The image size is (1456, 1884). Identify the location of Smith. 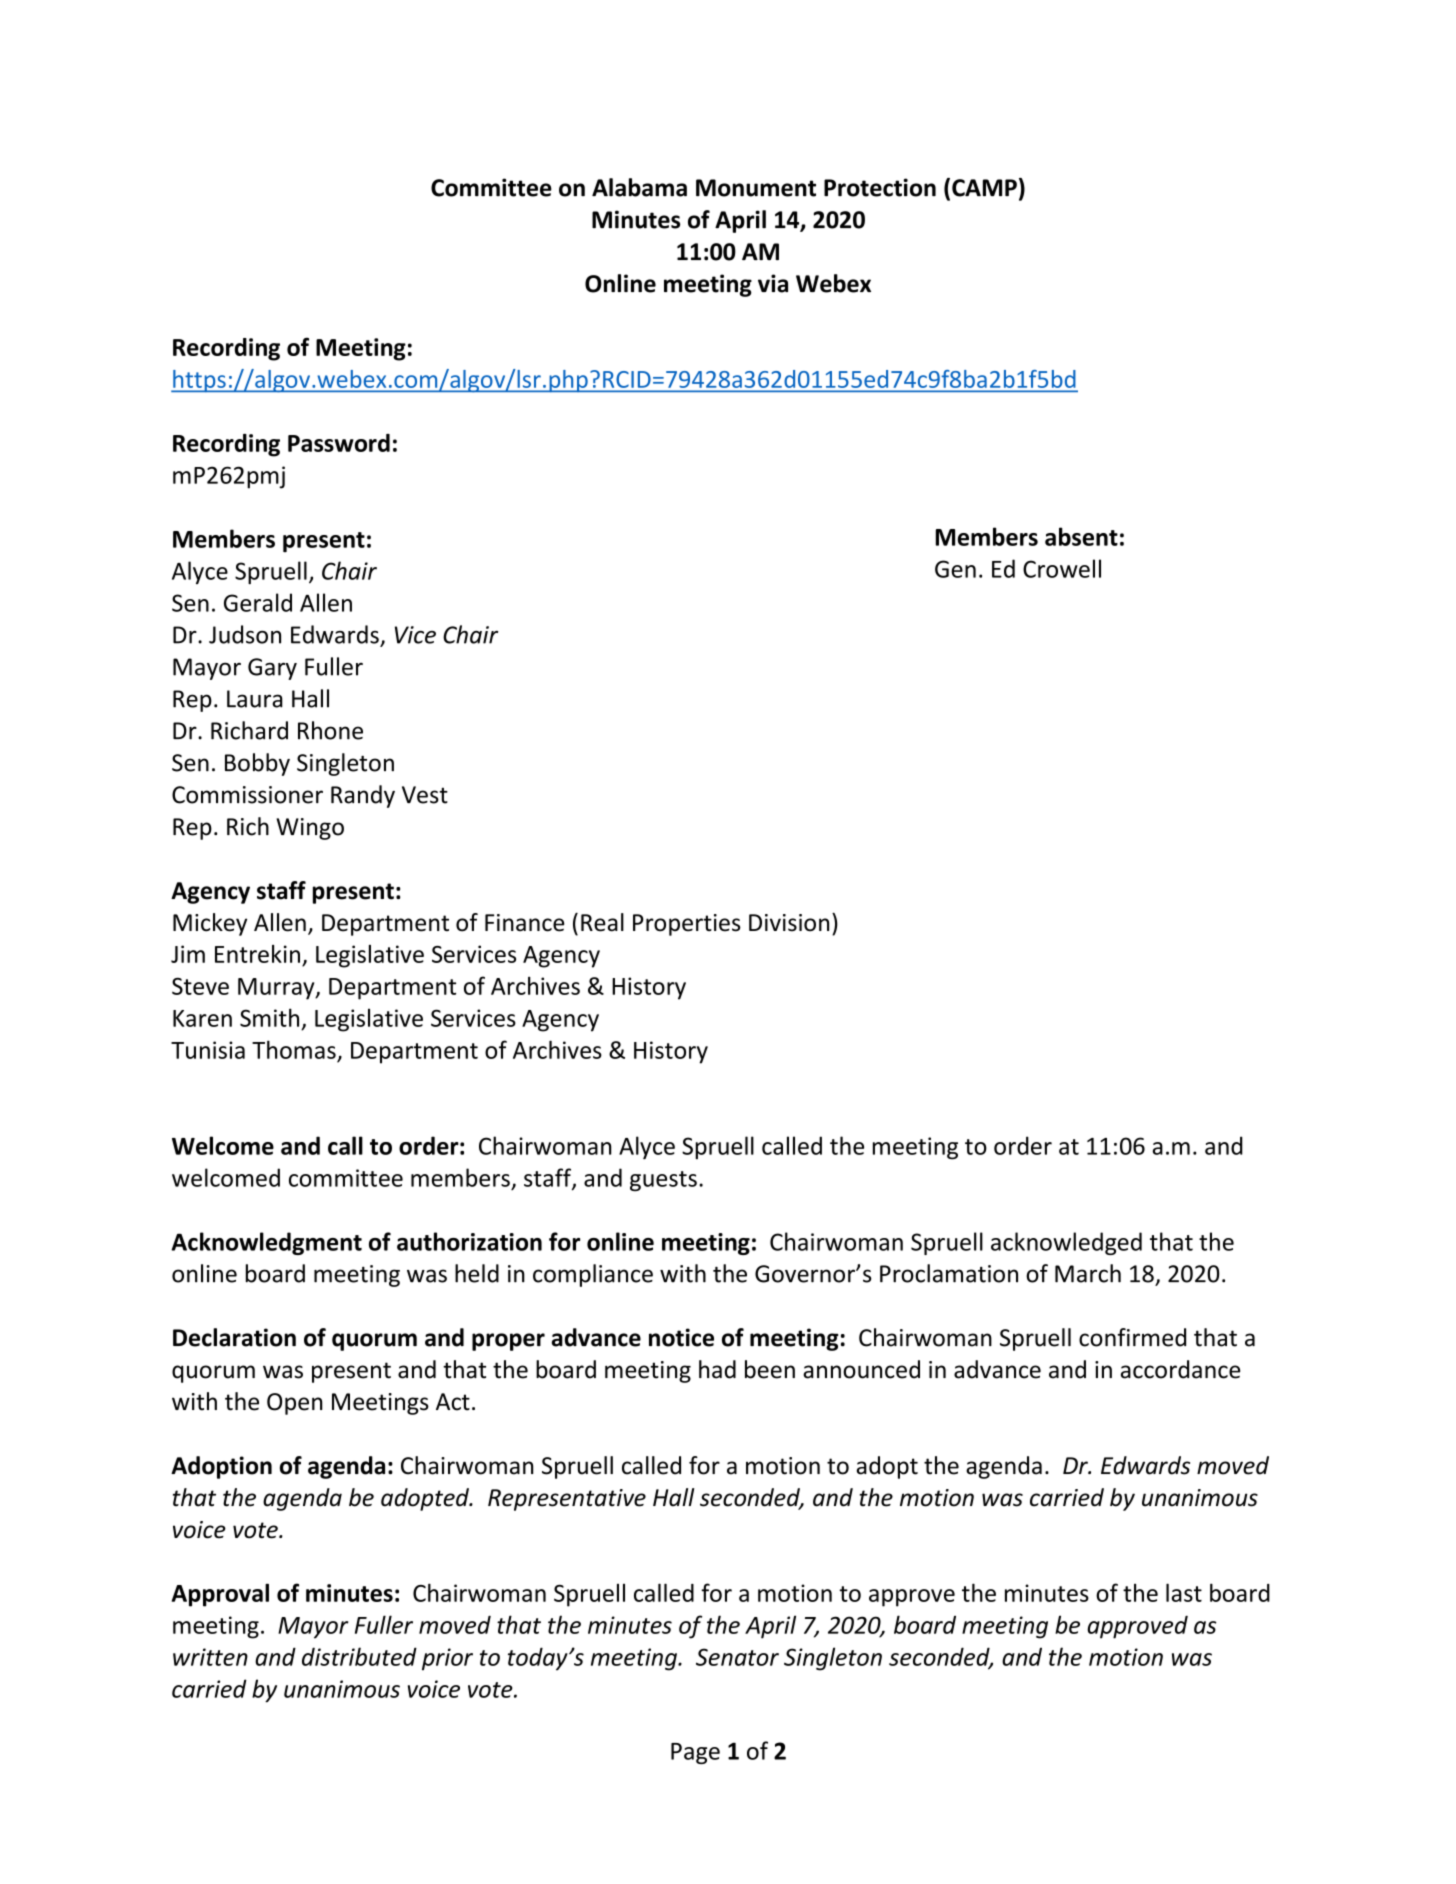
(269, 1017).
